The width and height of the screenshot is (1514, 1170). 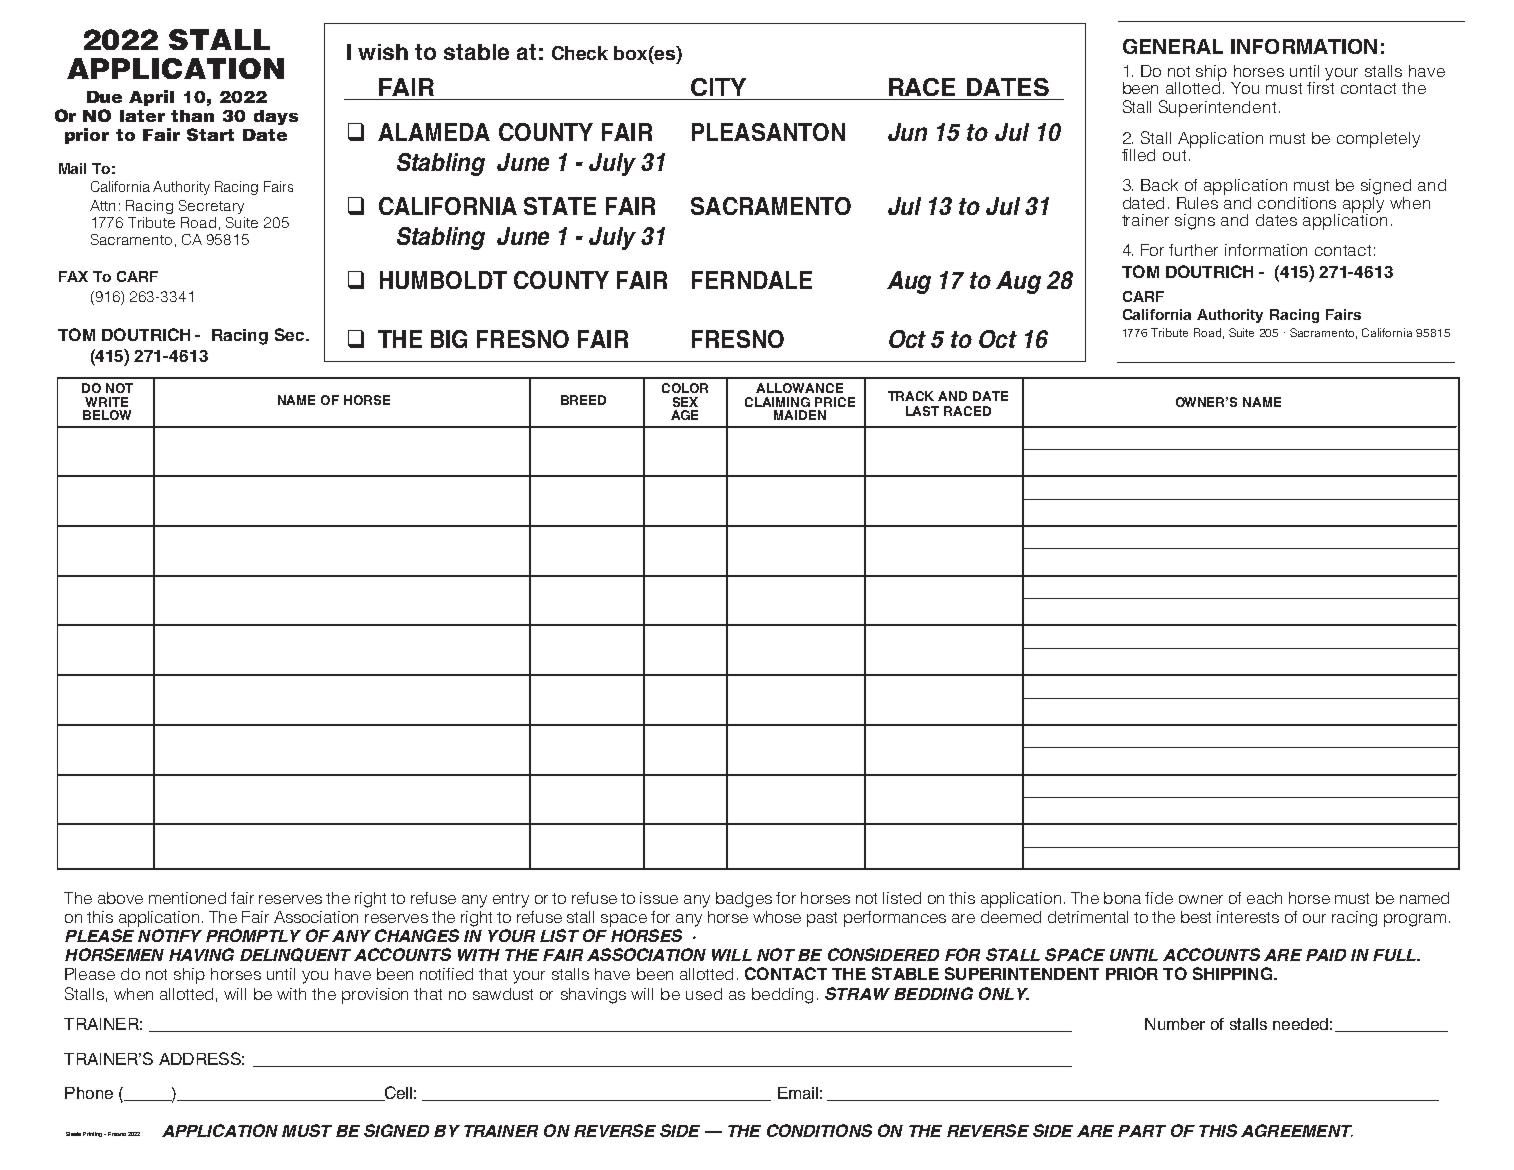 I want to click on WRITE, so click(x=106, y=402).
